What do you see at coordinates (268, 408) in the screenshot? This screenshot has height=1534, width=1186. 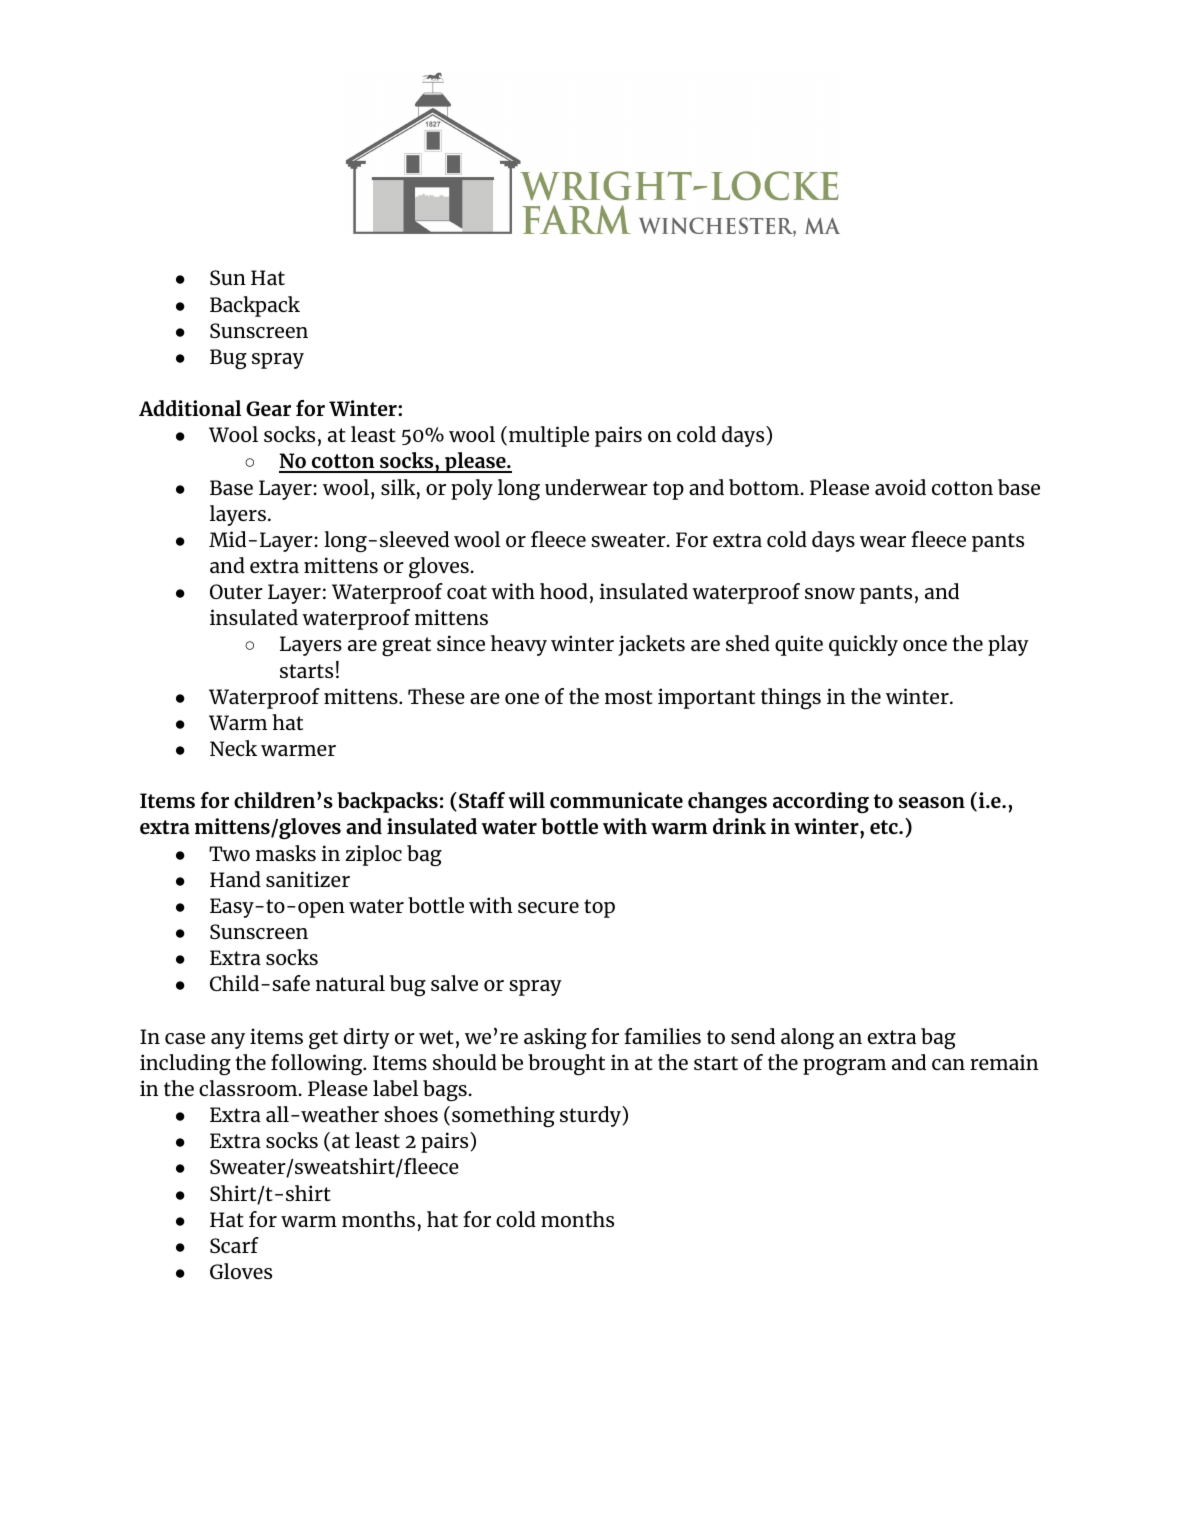 I see `Gear` at bounding box center [268, 408].
